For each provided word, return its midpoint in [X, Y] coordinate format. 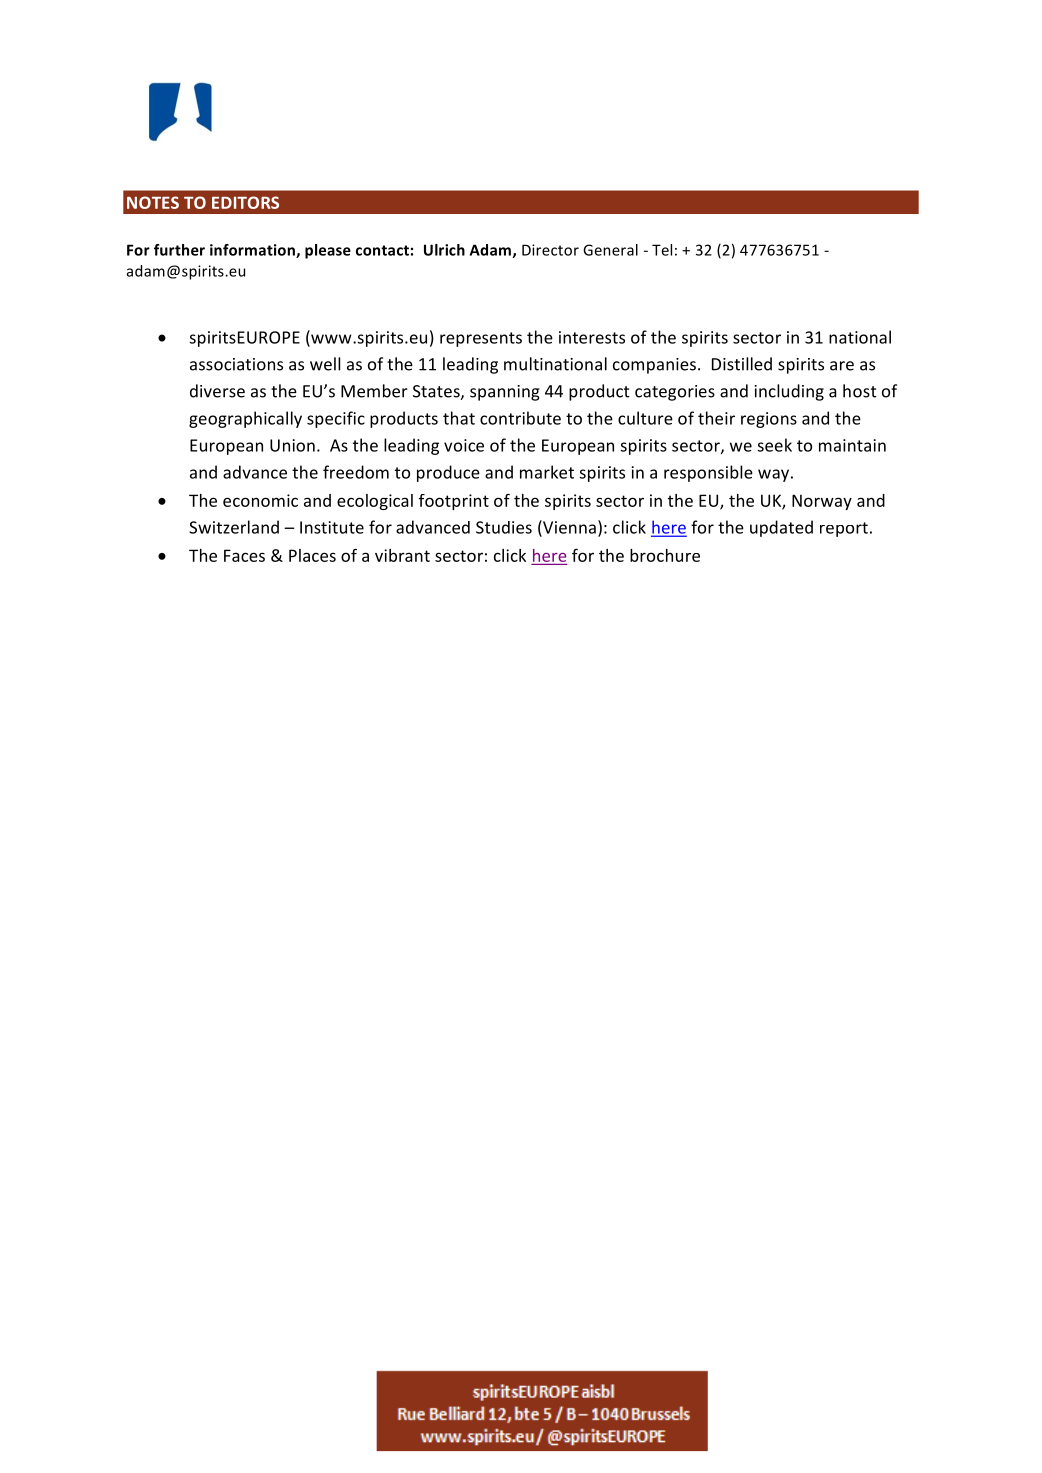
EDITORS [245, 202]
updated [781, 528]
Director [550, 250]
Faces [244, 555]
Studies [504, 527]
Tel [662, 250]
